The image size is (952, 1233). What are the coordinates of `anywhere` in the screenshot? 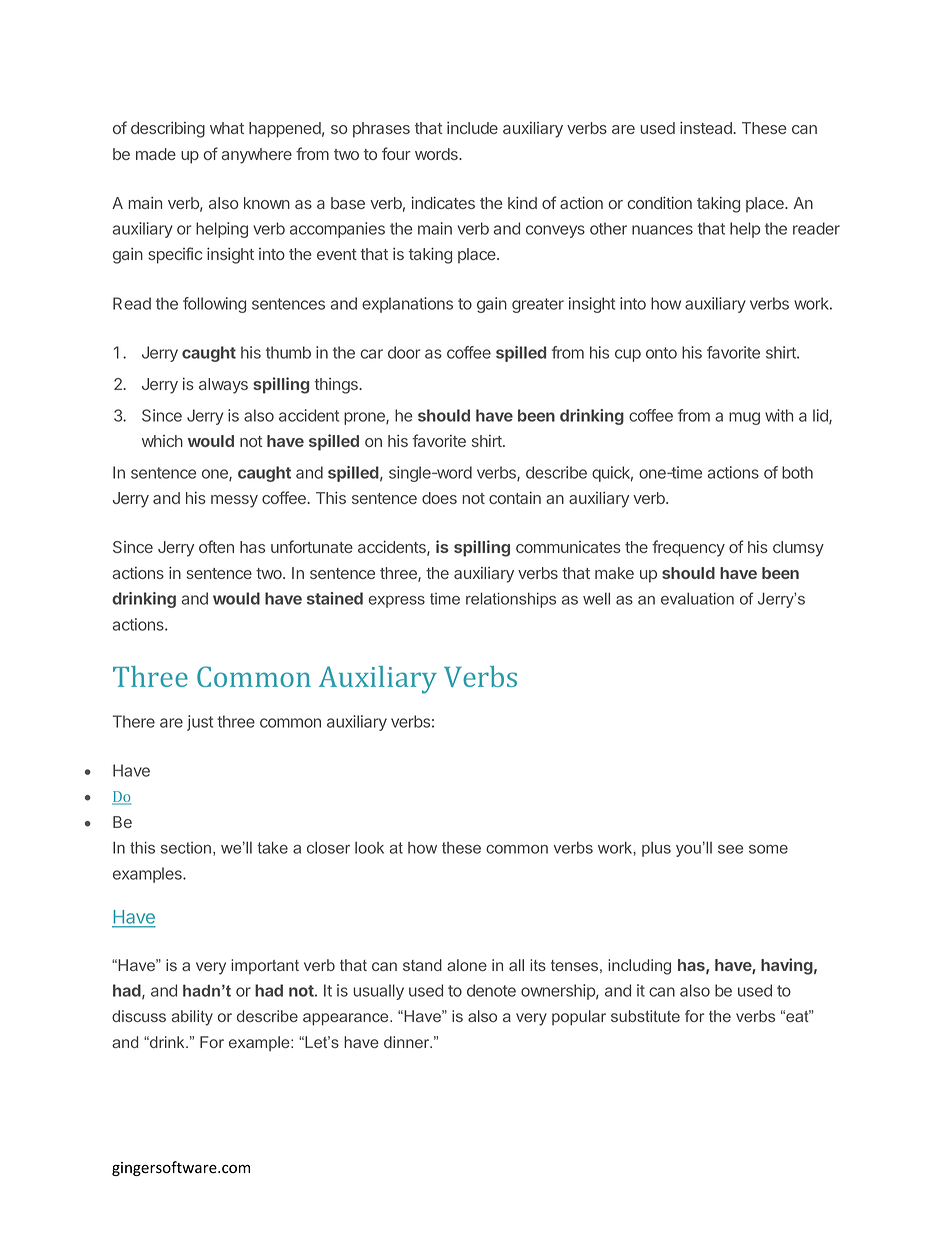 It's located at (257, 156).
